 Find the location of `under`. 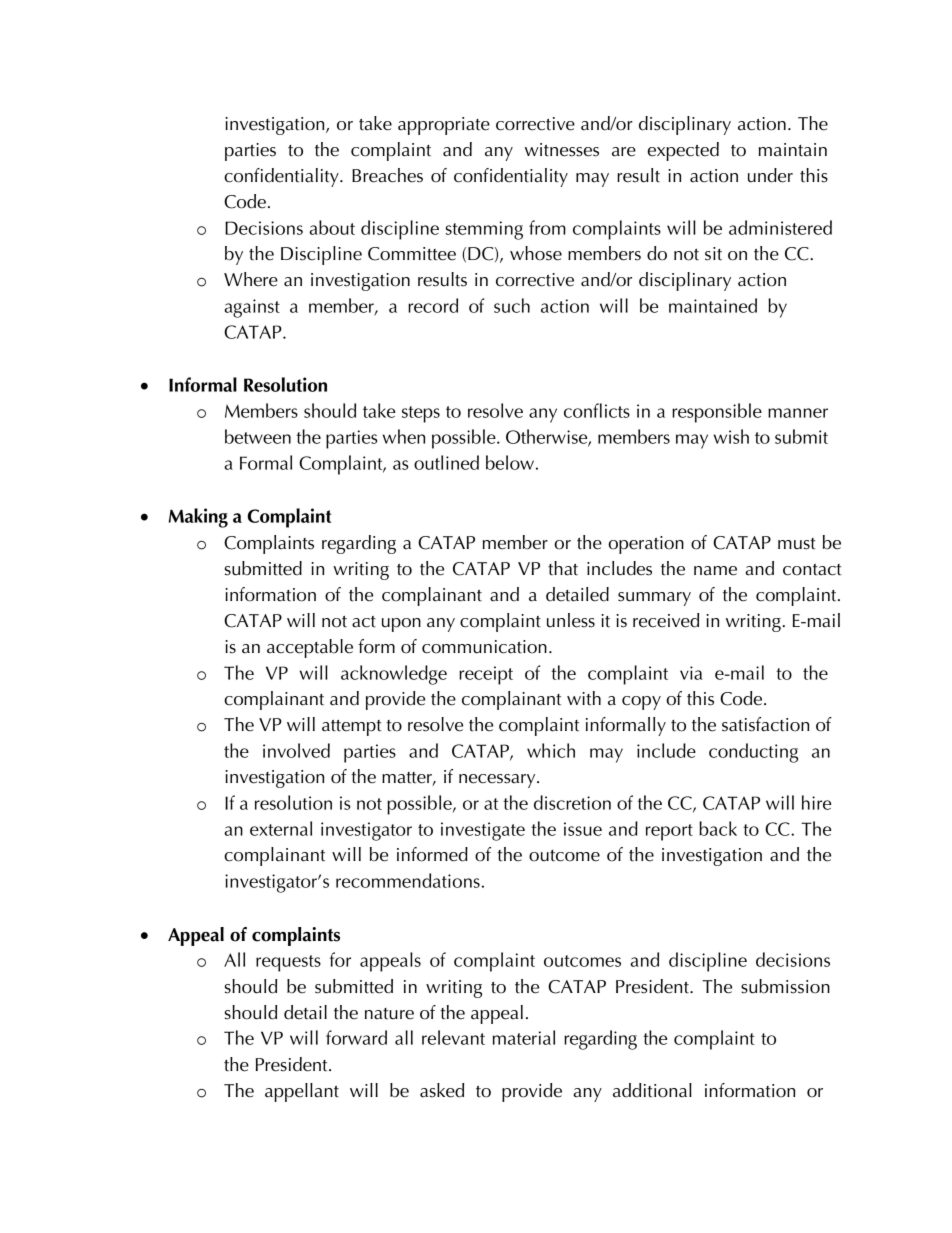

under is located at coordinates (770, 175).
